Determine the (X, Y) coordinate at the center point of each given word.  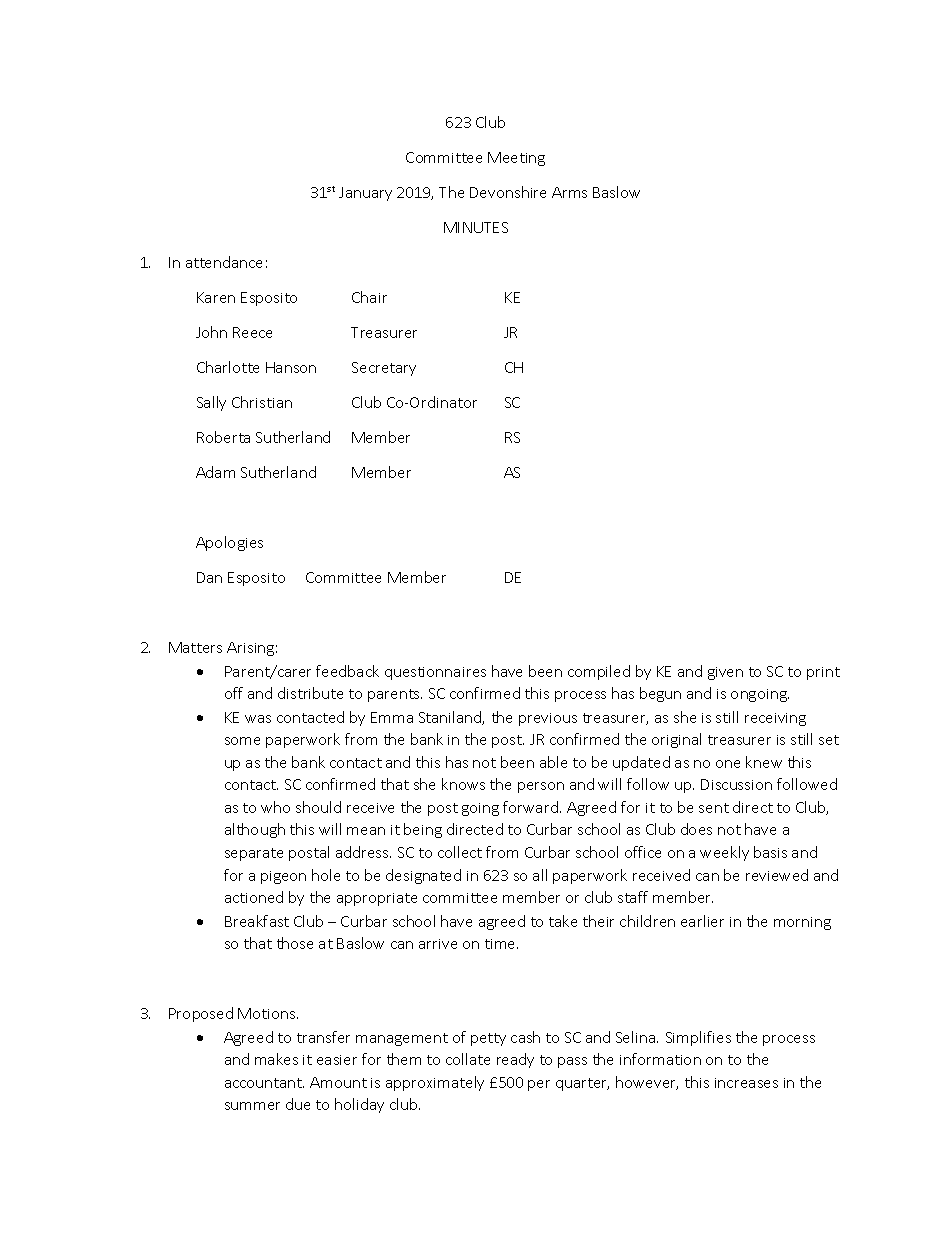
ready (515, 1060)
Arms (569, 192)
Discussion (736, 784)
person (541, 787)
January (365, 194)
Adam (215, 472)
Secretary (384, 369)
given (725, 673)
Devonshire (508, 192)
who (275, 807)
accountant (264, 1083)
